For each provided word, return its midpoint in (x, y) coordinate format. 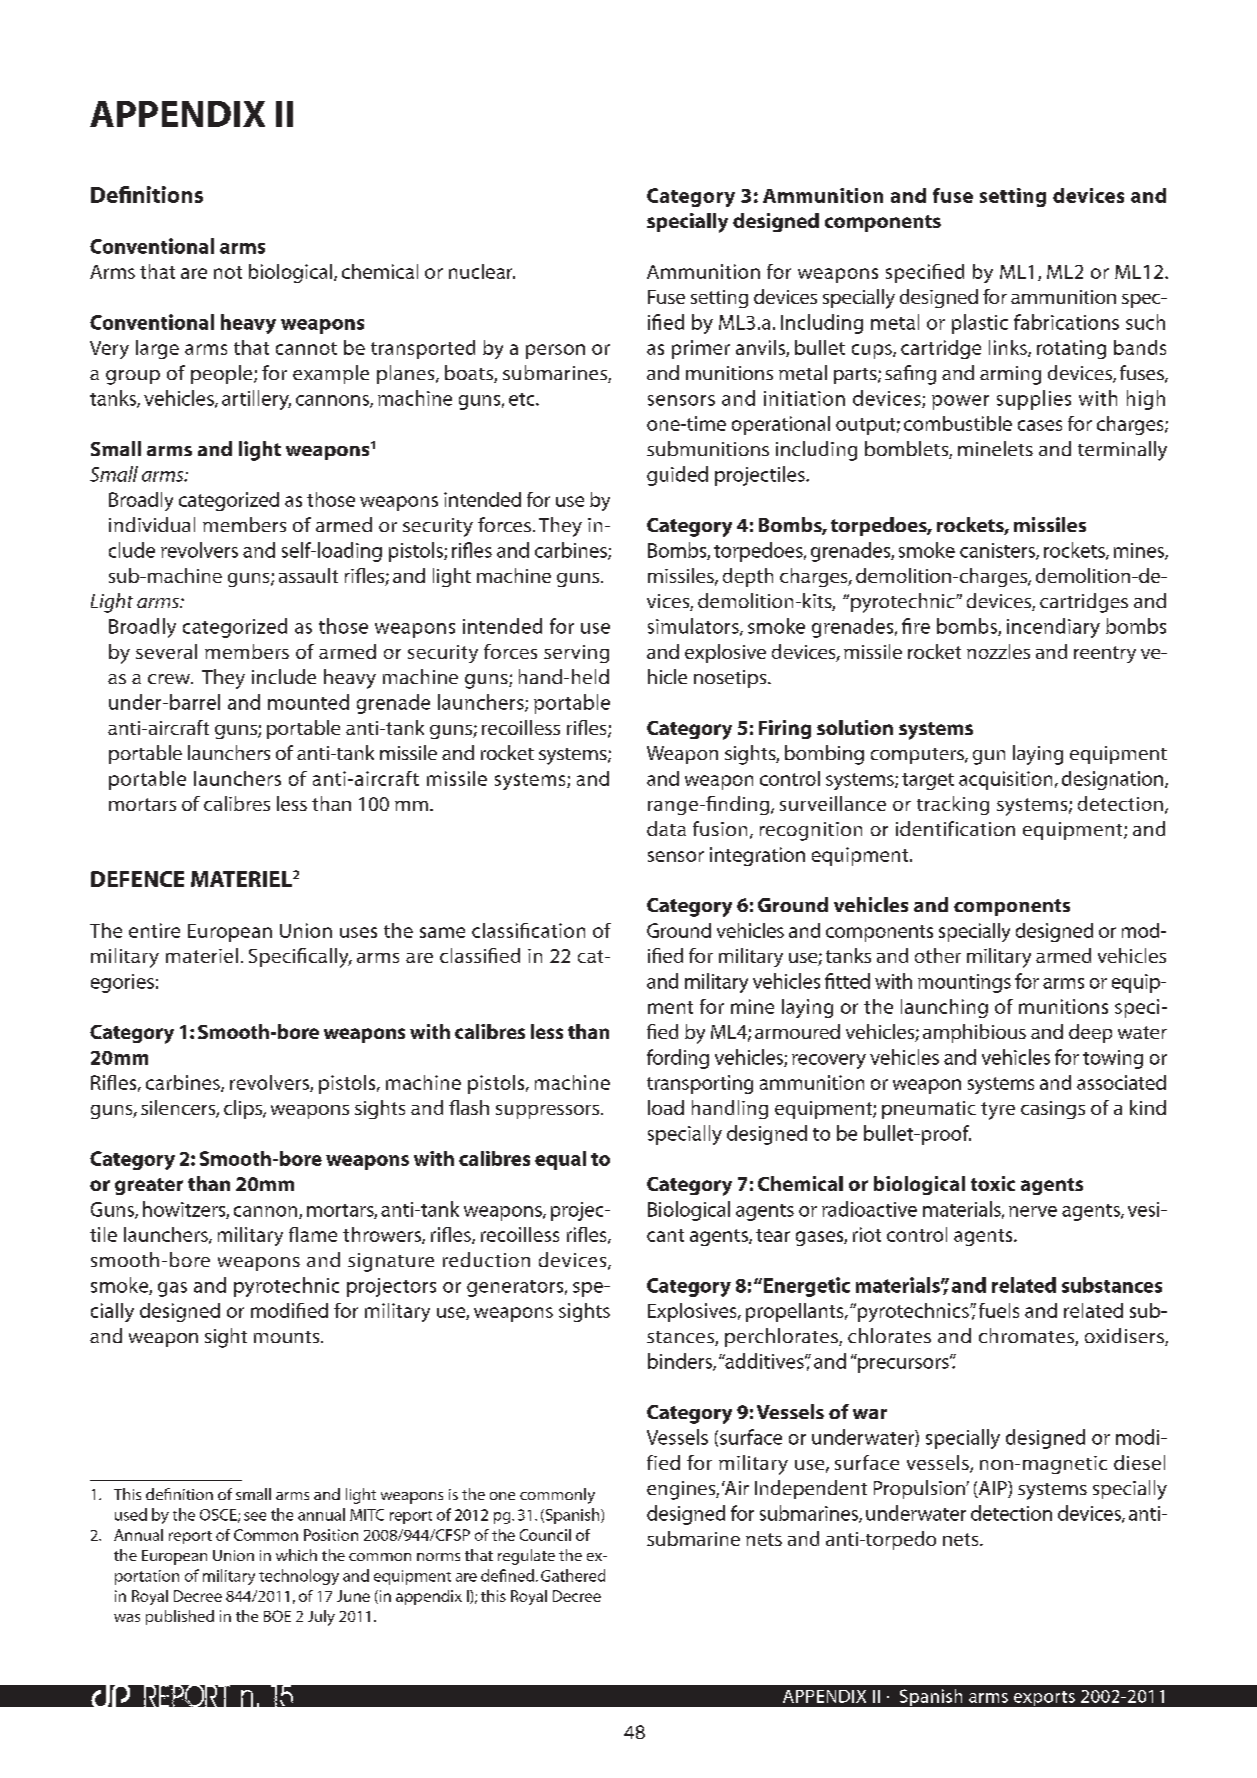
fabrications (1066, 322)
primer (701, 349)
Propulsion (920, 1489)
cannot (306, 348)
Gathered (573, 1575)
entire (154, 930)
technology (299, 1577)
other (938, 955)
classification (528, 930)
